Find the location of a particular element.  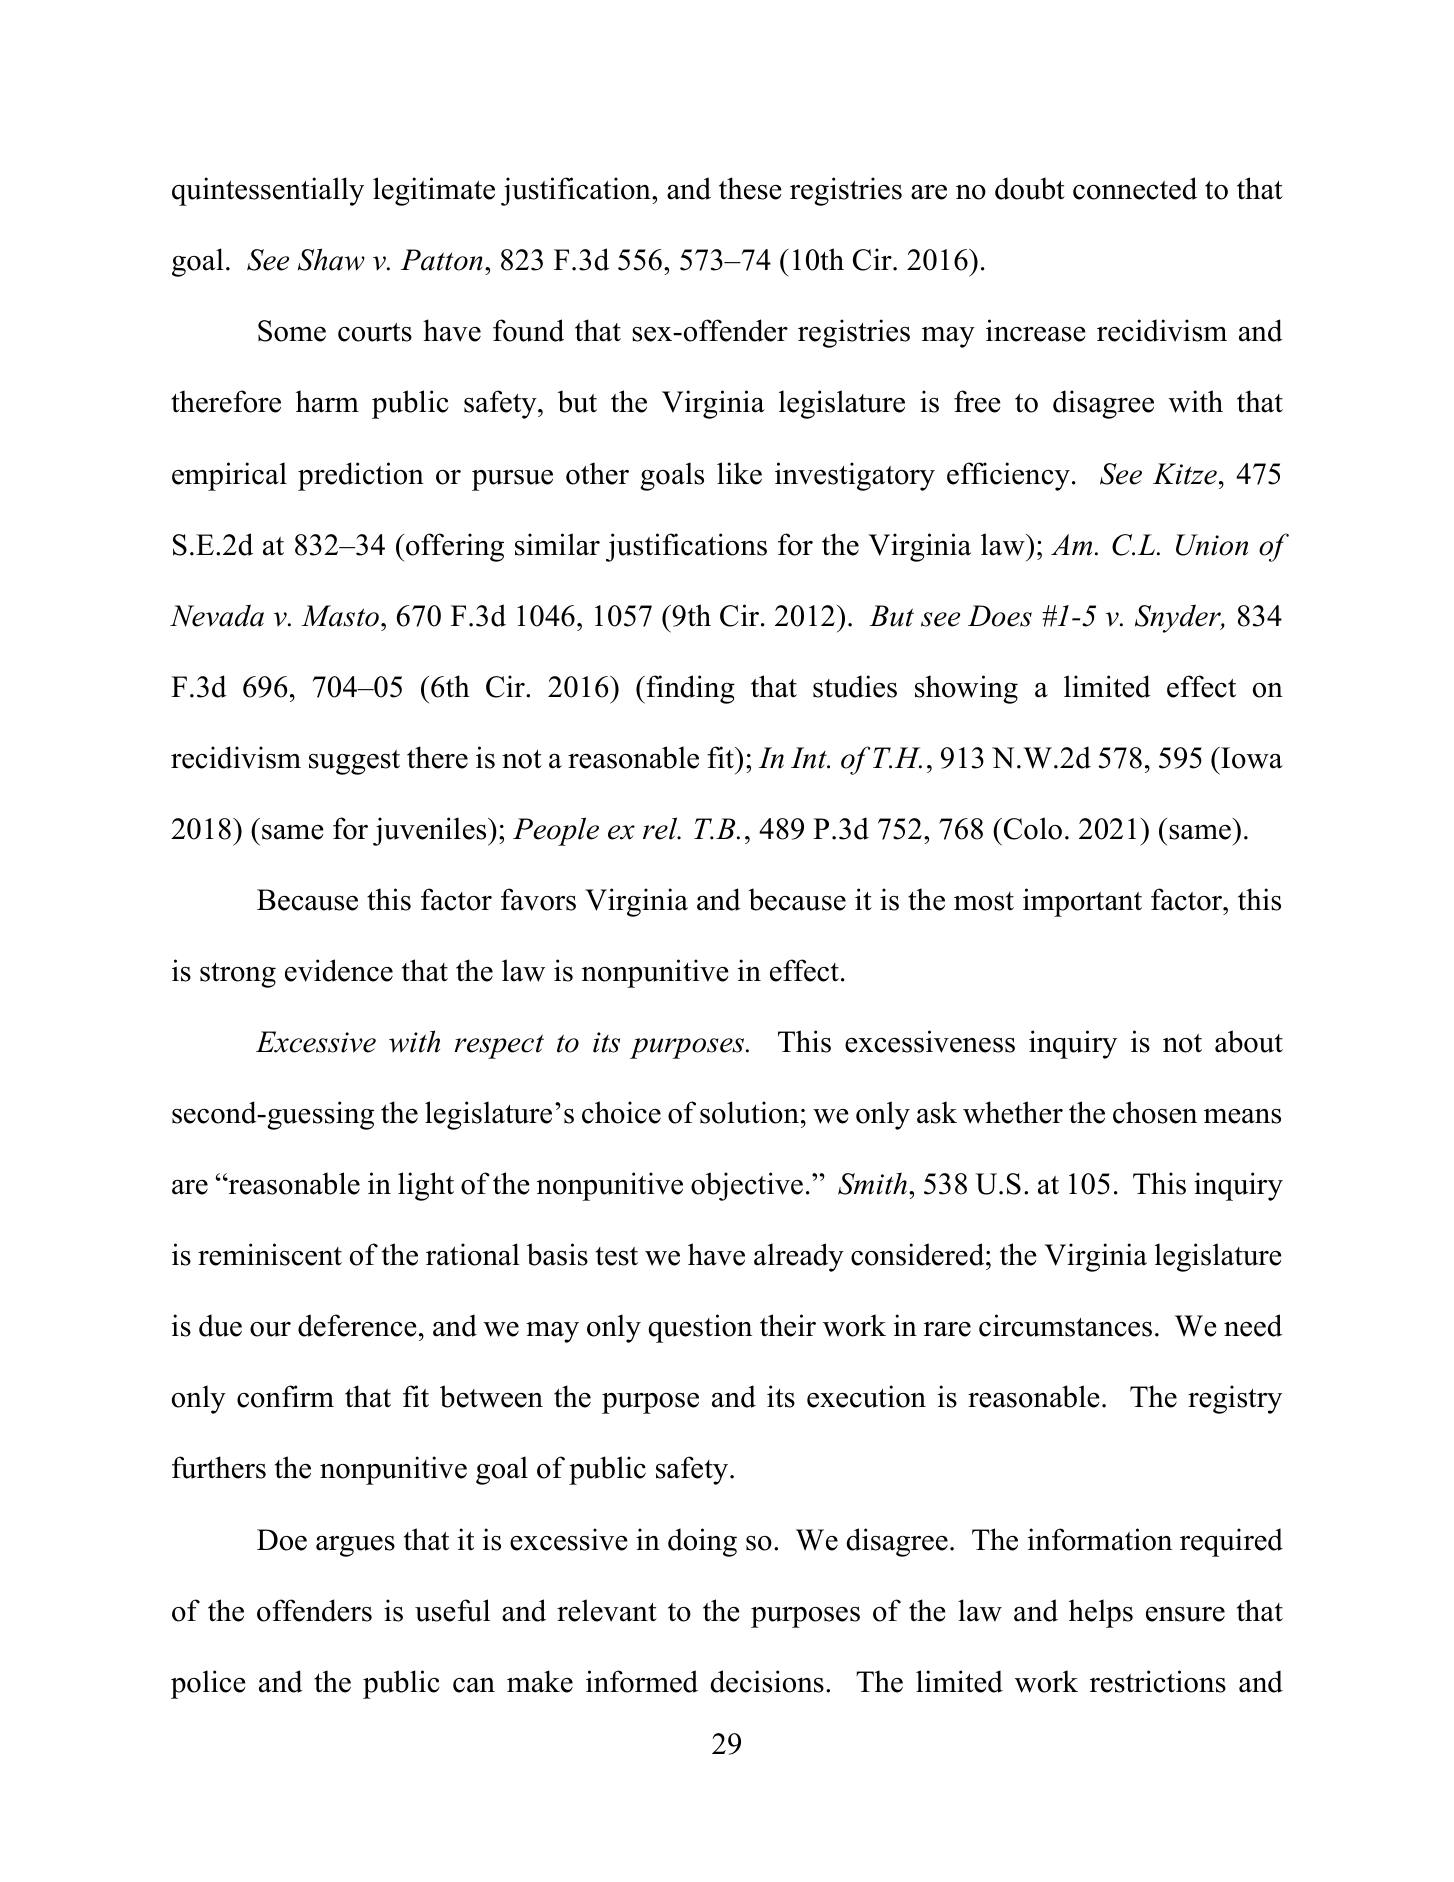

useful is located at coordinates (452, 1610).
